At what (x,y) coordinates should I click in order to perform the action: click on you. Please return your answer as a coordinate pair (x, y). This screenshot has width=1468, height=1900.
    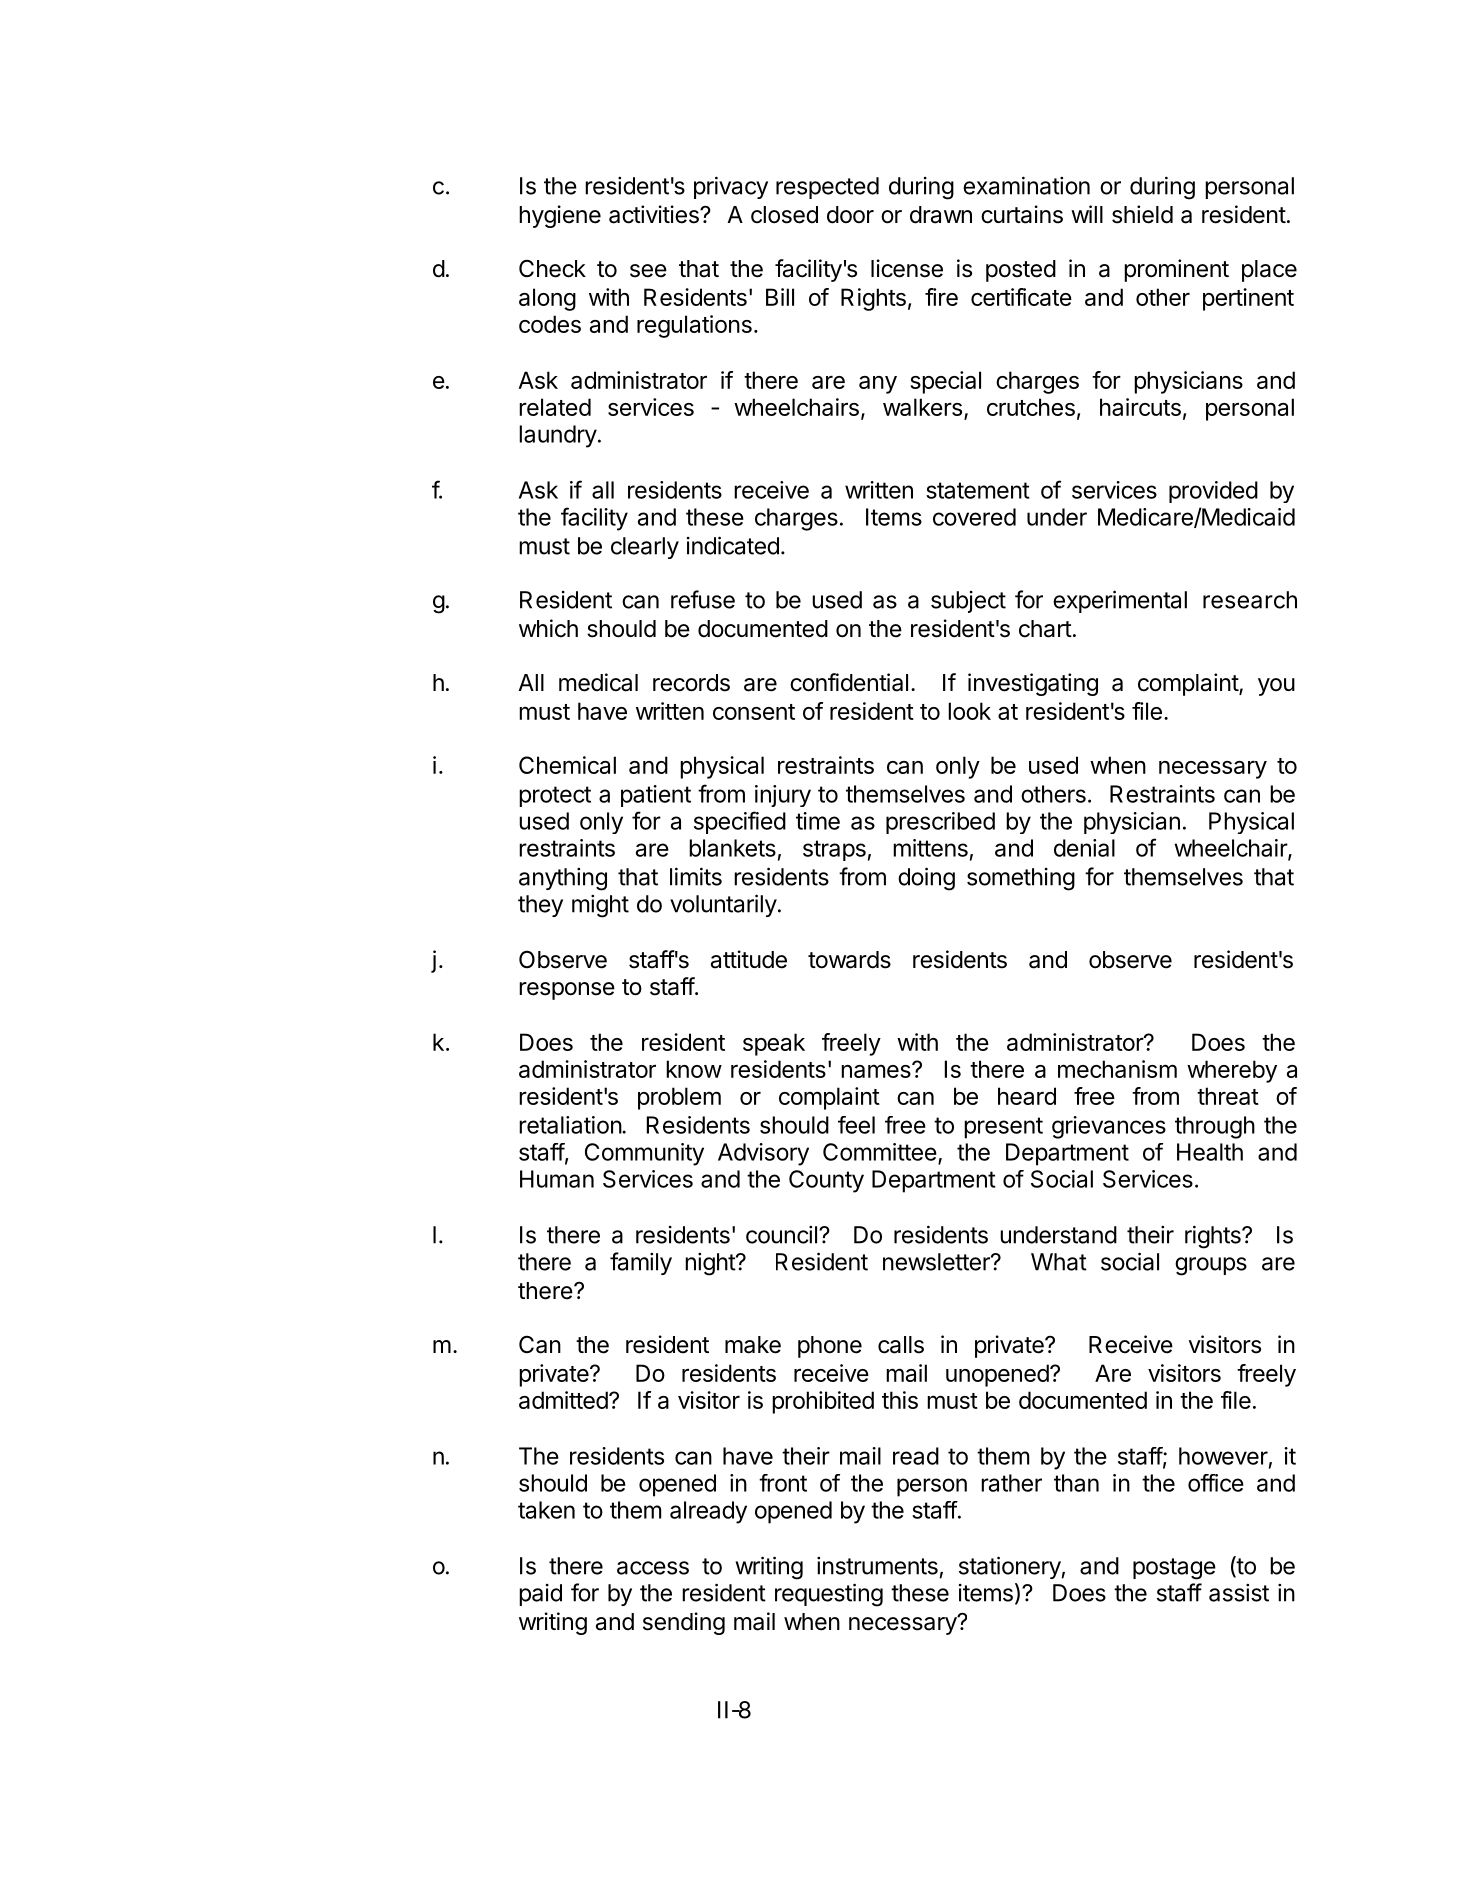
    Looking at the image, I should click on (1276, 687).
